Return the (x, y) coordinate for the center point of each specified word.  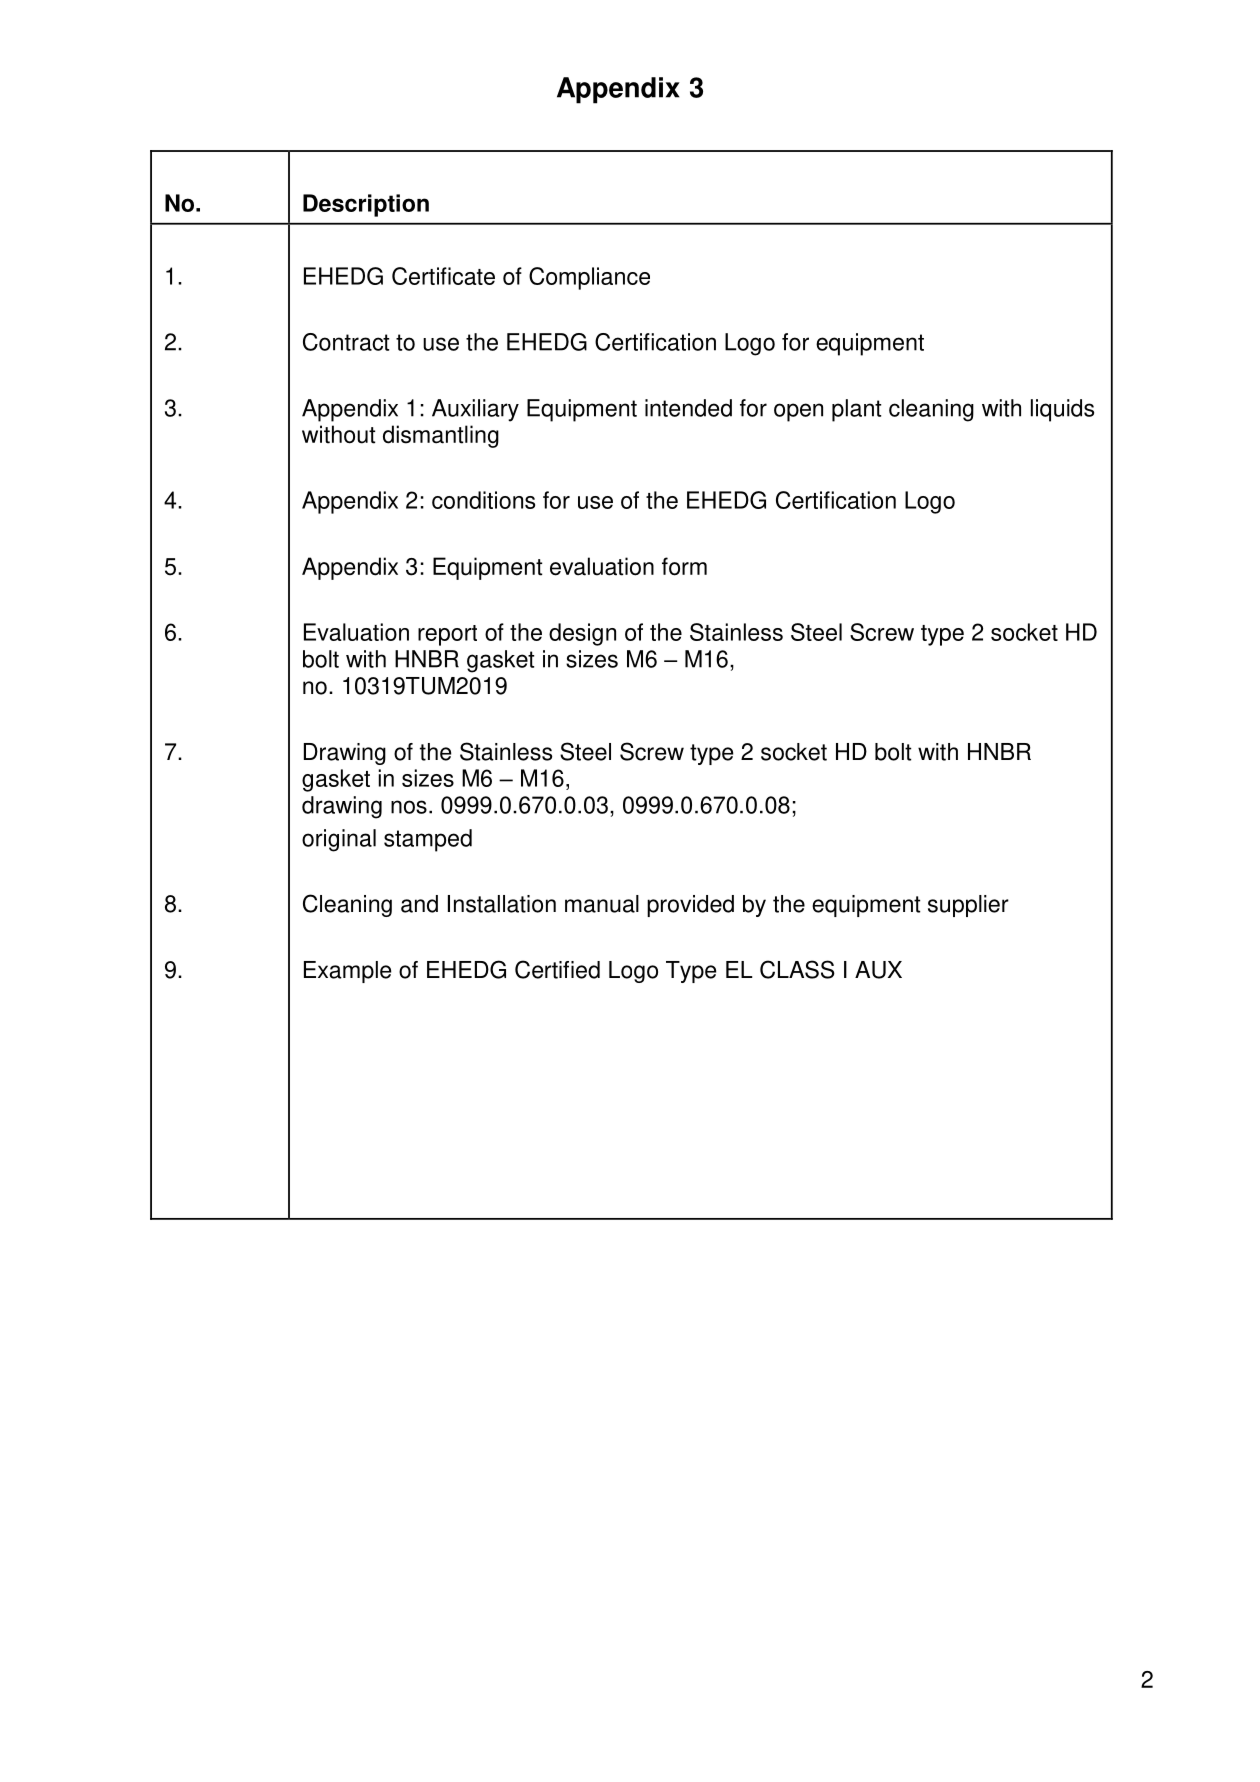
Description (366, 205)
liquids (1062, 410)
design (582, 634)
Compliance (589, 278)
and (419, 904)
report (447, 635)
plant (856, 410)
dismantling (441, 436)
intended (688, 408)
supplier (968, 906)
